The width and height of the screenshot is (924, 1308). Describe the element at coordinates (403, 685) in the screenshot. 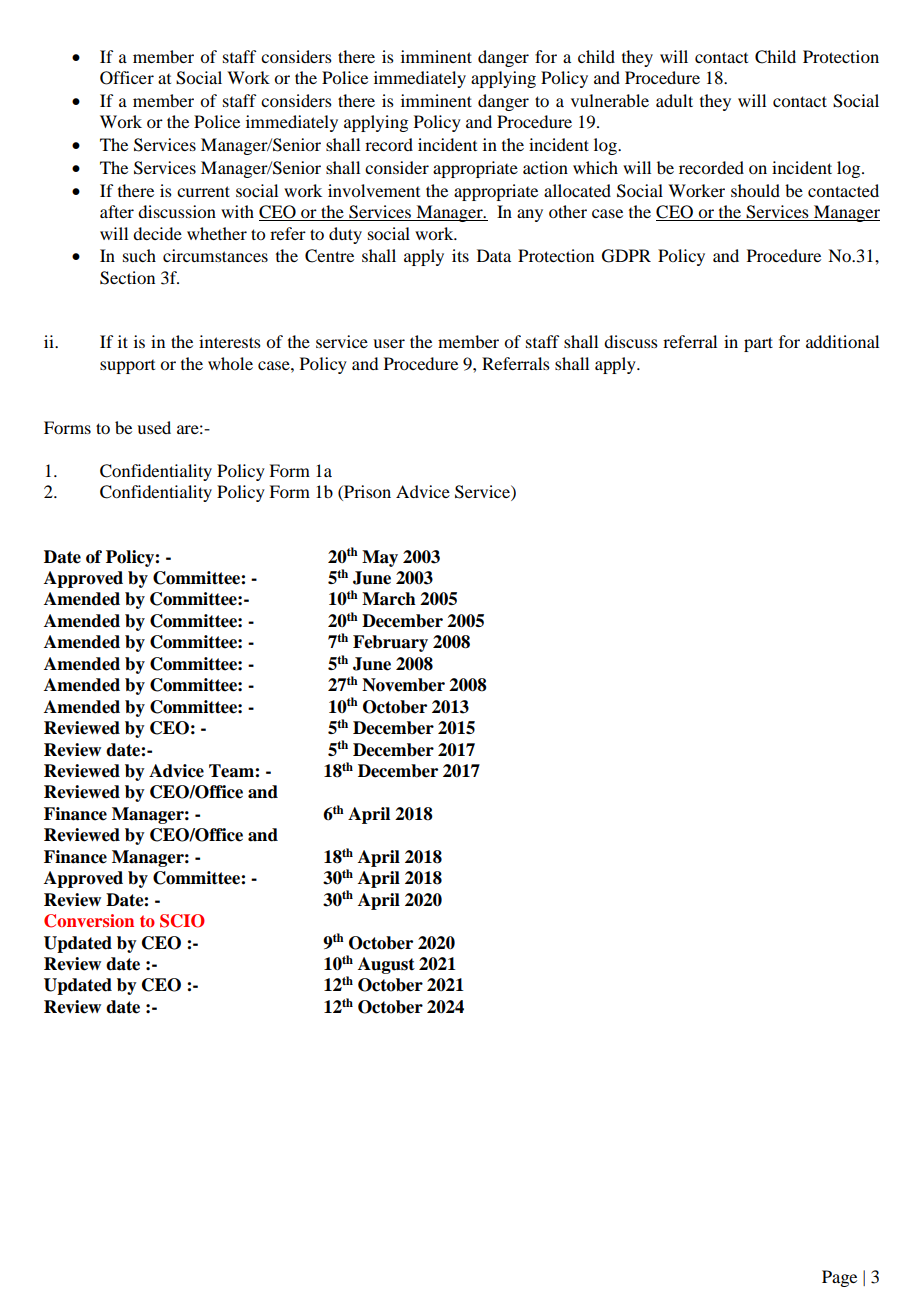

I see `November` at that location.
